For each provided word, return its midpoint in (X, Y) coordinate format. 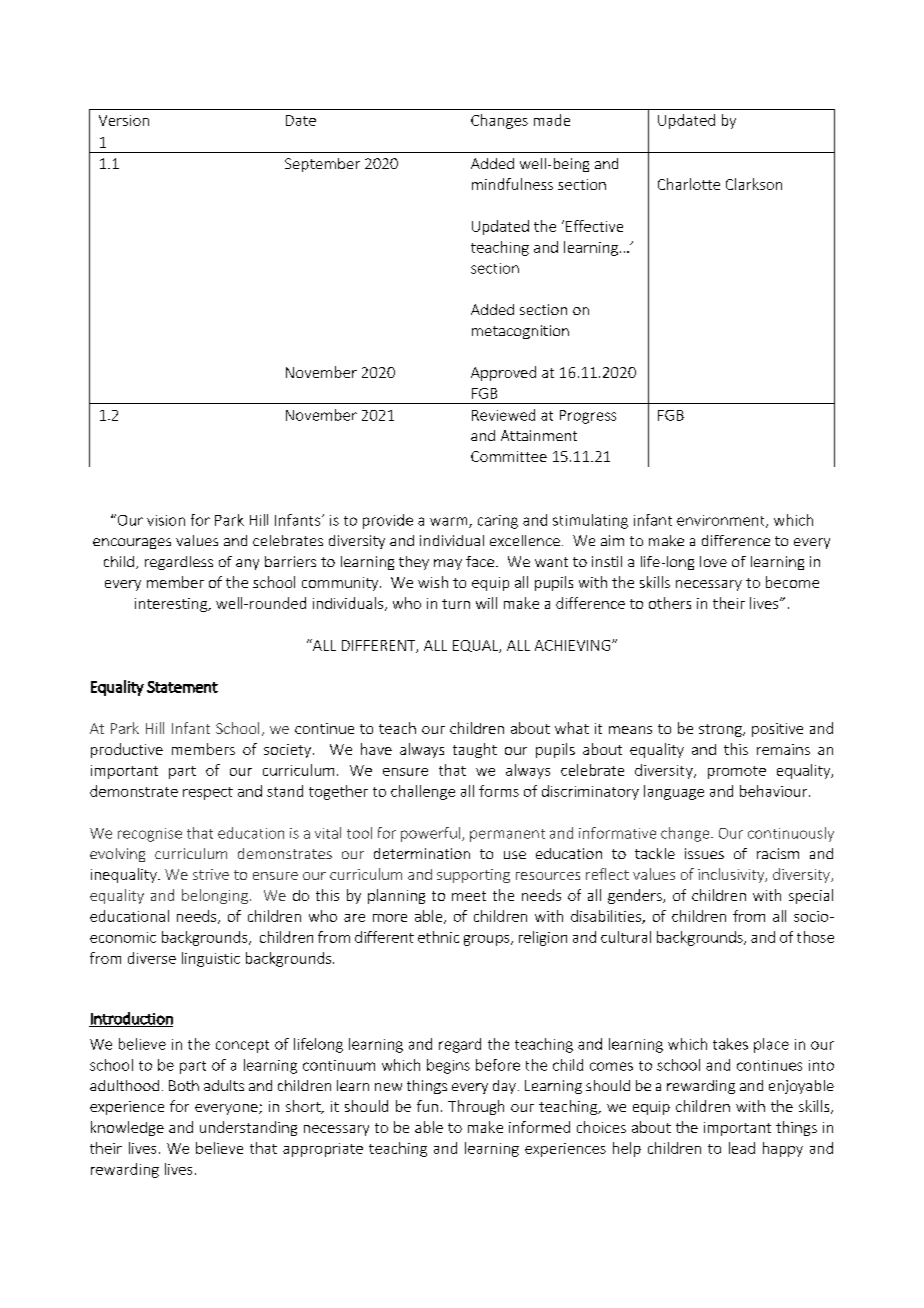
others (670, 603)
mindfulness (512, 184)
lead (742, 1148)
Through (476, 1107)
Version (124, 120)
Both (184, 1085)
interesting (172, 605)
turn (456, 604)
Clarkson (754, 184)
